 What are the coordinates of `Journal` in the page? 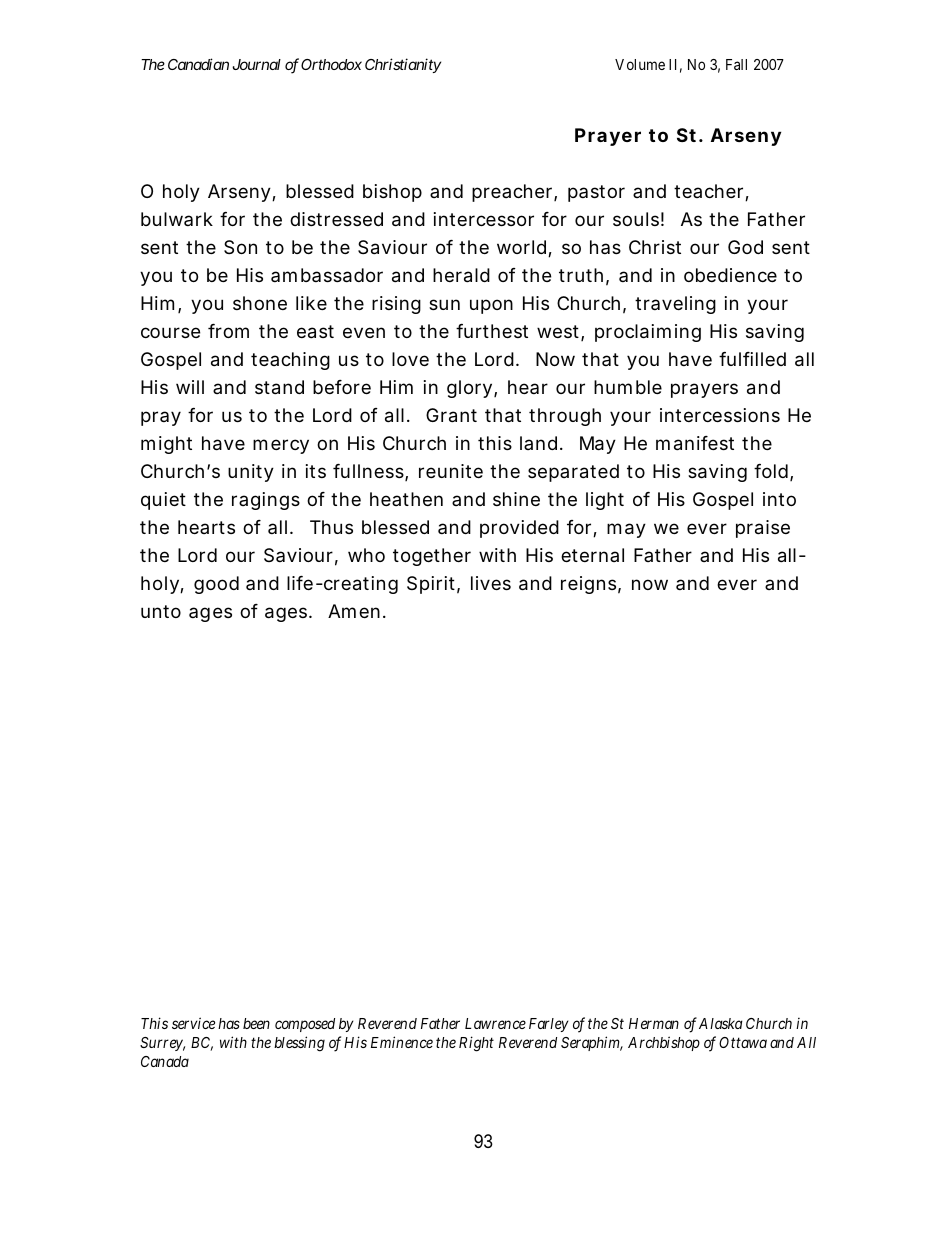 It's located at (256, 64).
